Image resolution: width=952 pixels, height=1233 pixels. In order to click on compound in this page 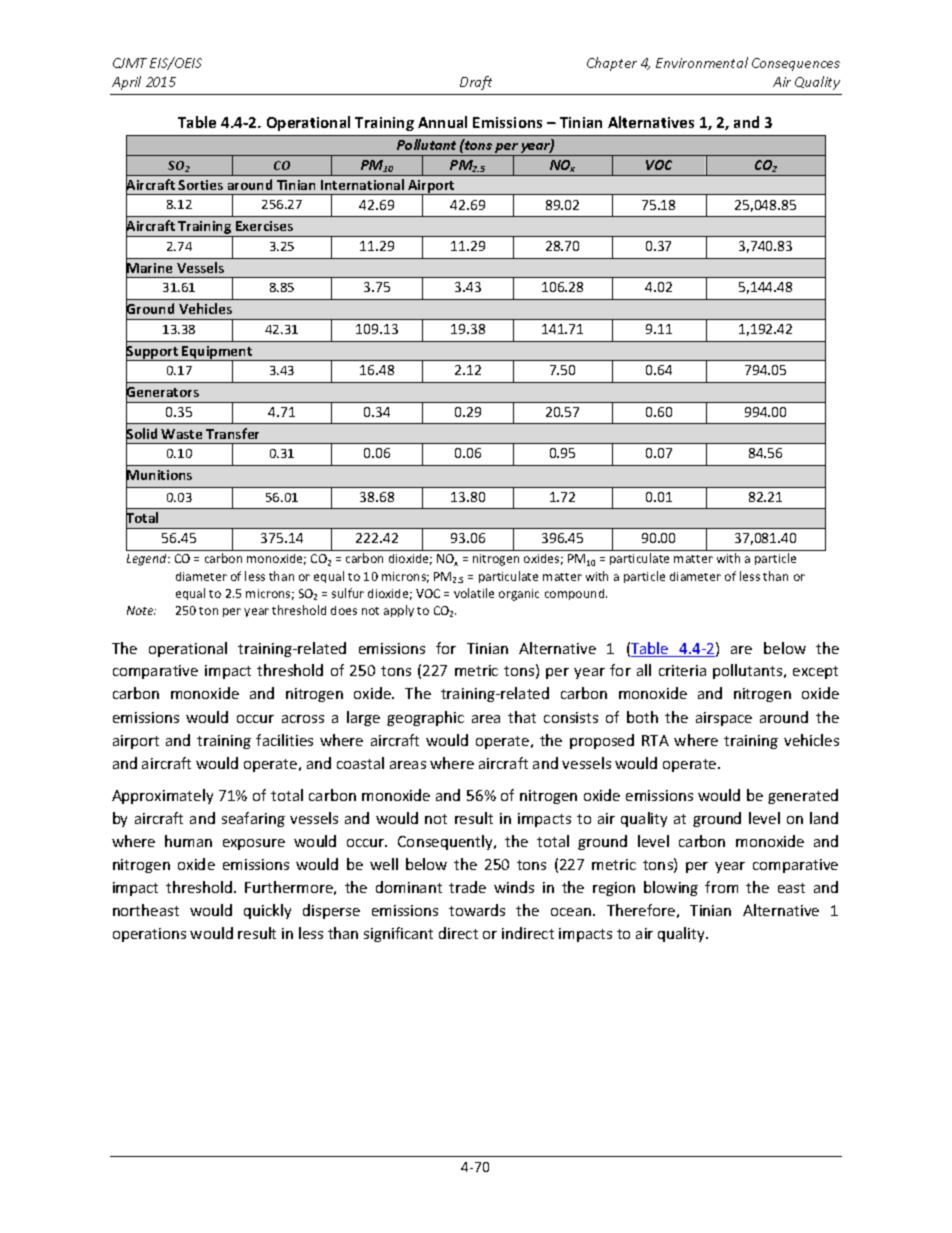, I will do `click(576, 594)`.
